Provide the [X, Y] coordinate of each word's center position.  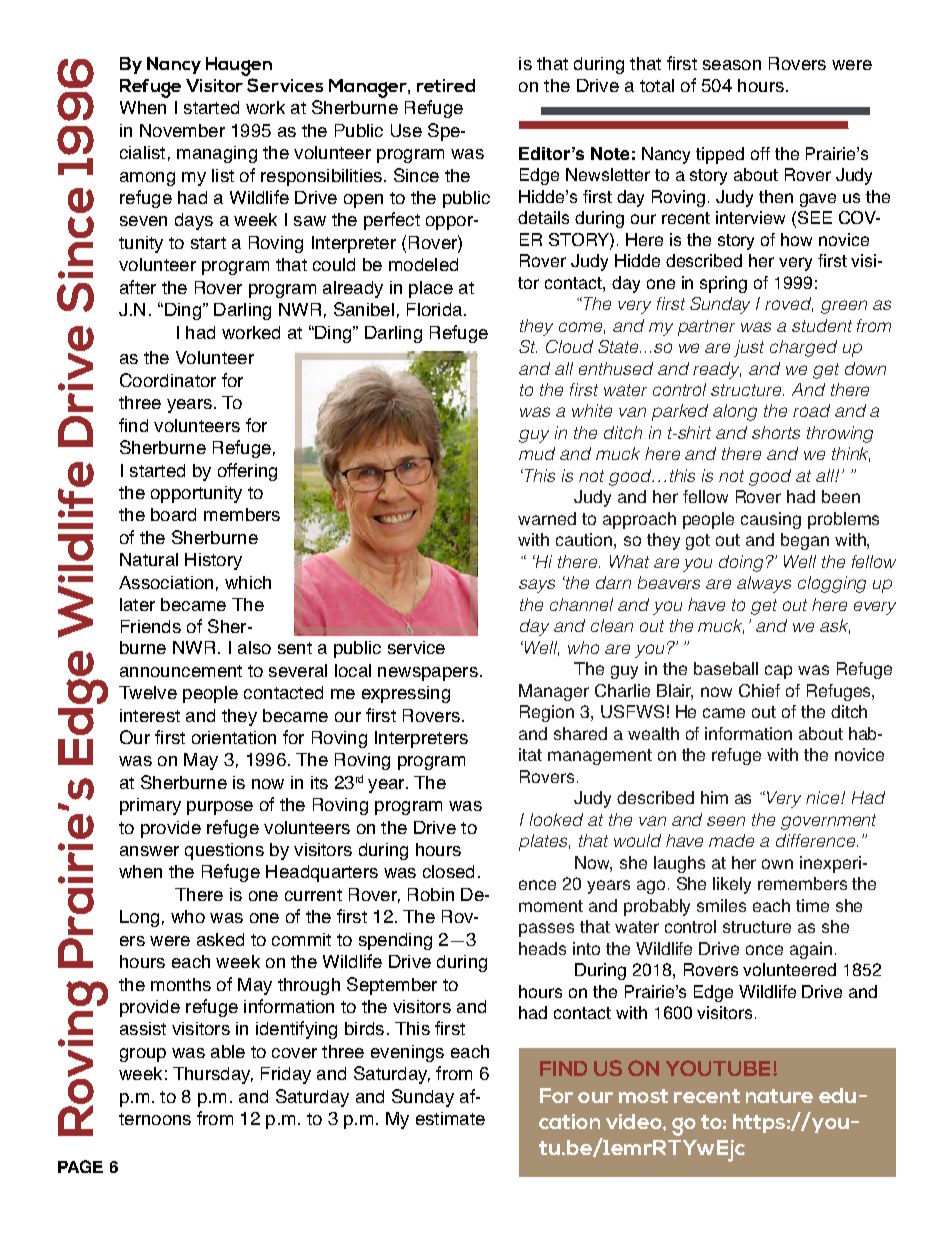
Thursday [213, 1075]
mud [537, 453]
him [714, 797]
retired [446, 85]
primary [150, 806]
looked [556, 819]
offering [247, 472]
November [182, 130]
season [732, 65]
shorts [776, 432]
